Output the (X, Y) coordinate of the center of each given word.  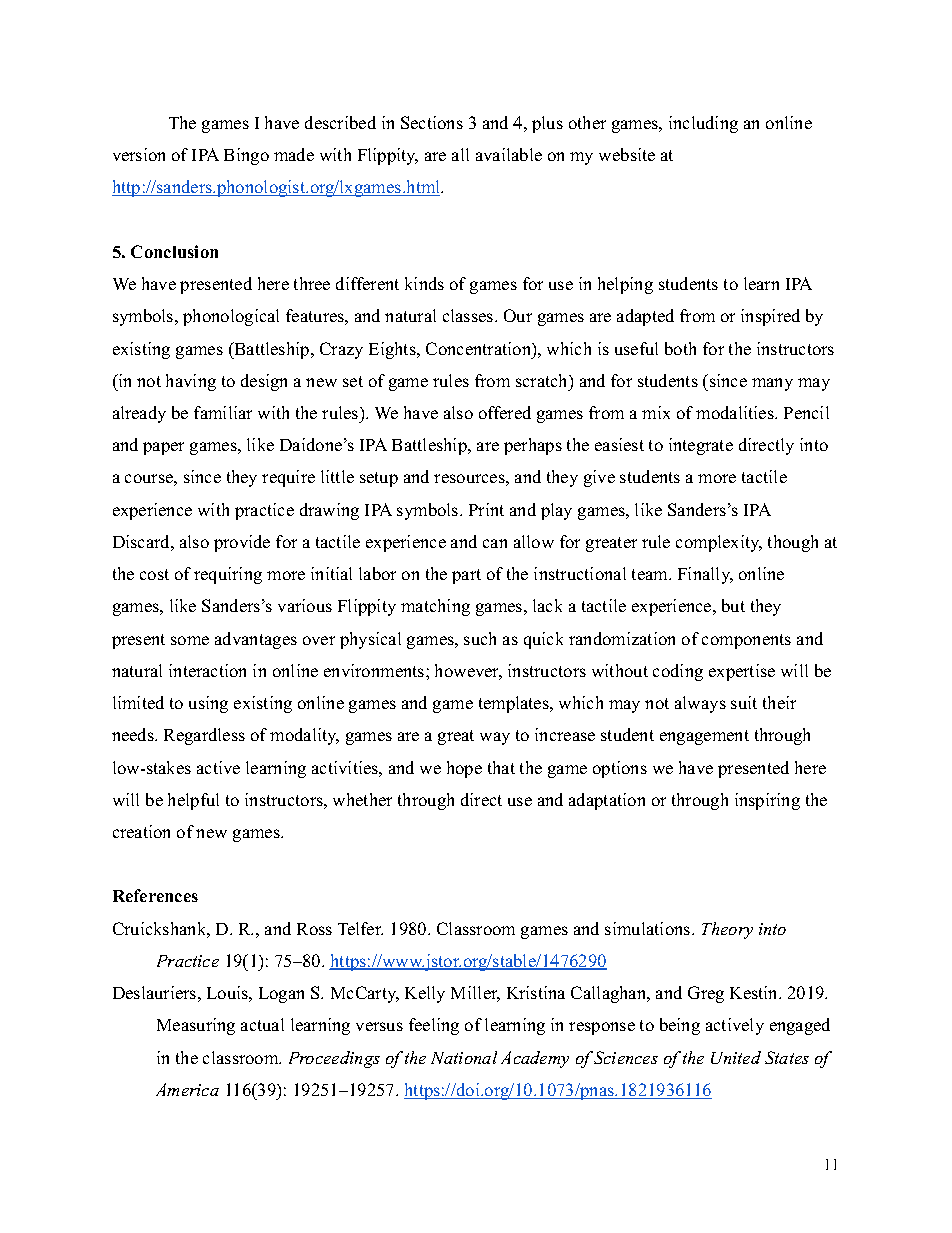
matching (435, 607)
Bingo (246, 156)
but (733, 605)
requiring (228, 575)
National (464, 1057)
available (509, 154)
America (187, 1089)
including (703, 124)
